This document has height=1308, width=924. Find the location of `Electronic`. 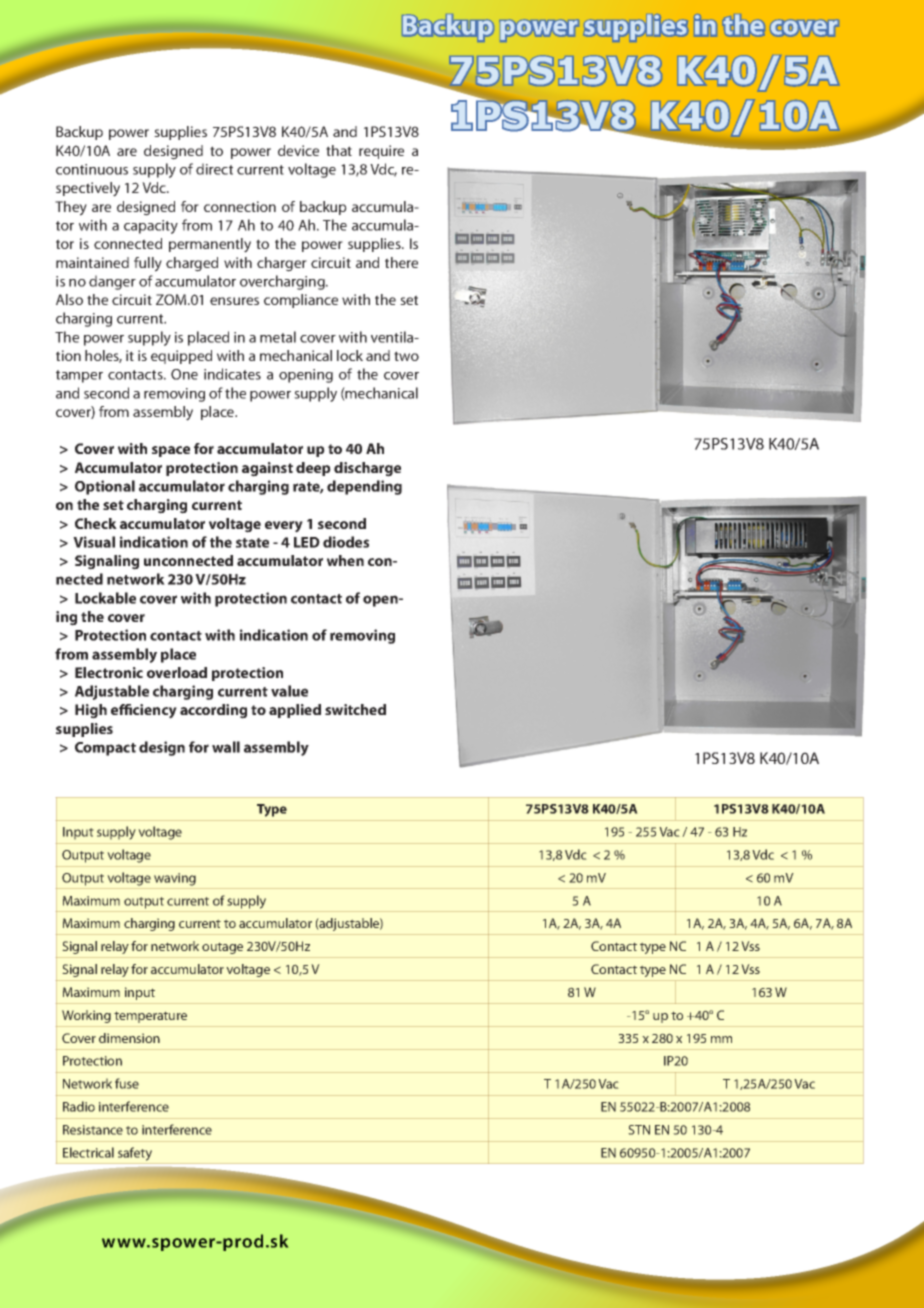

Electronic is located at coordinates (109, 672).
